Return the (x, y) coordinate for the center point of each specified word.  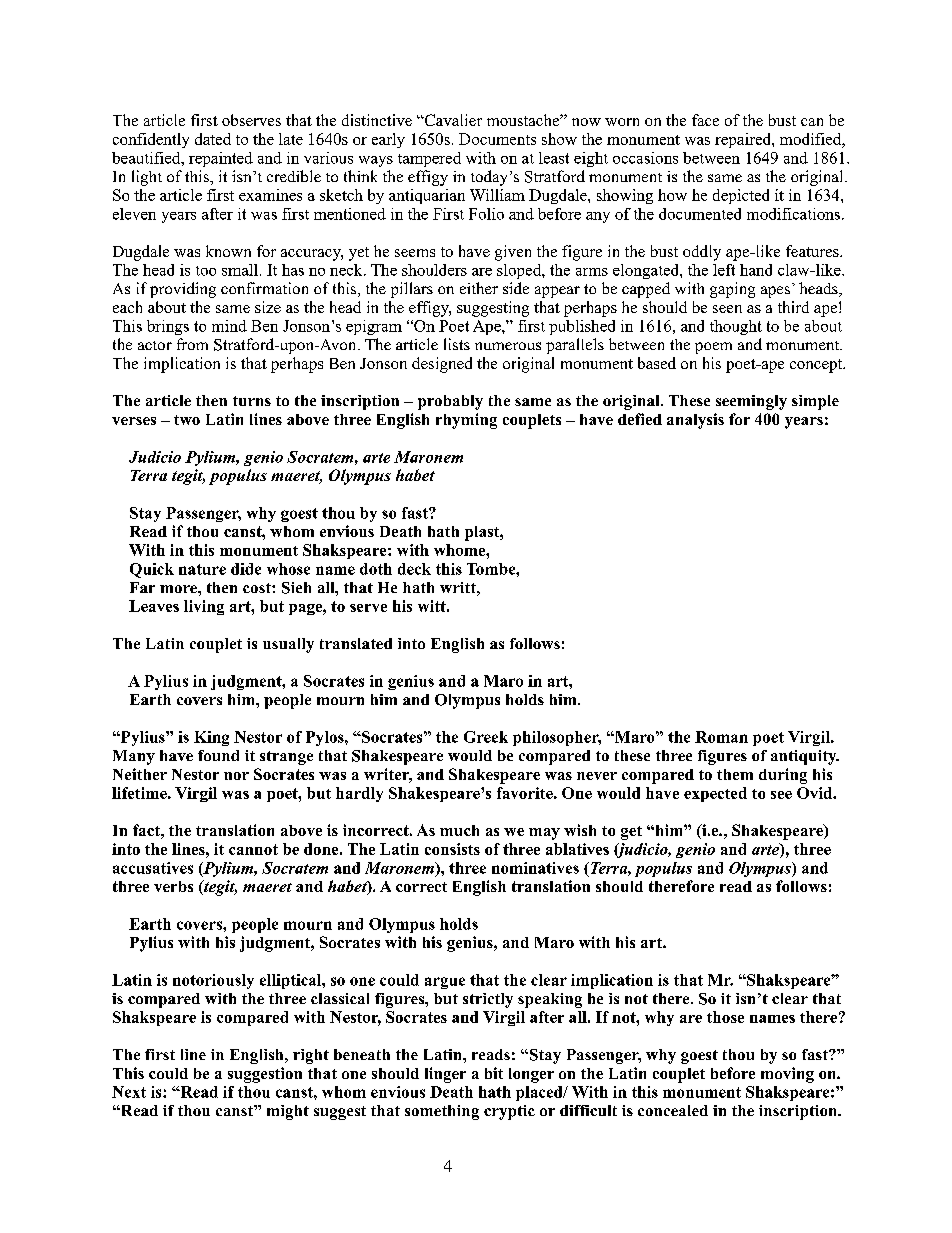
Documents (497, 139)
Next (129, 1092)
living (204, 607)
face (705, 120)
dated (213, 139)
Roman (721, 737)
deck (414, 569)
